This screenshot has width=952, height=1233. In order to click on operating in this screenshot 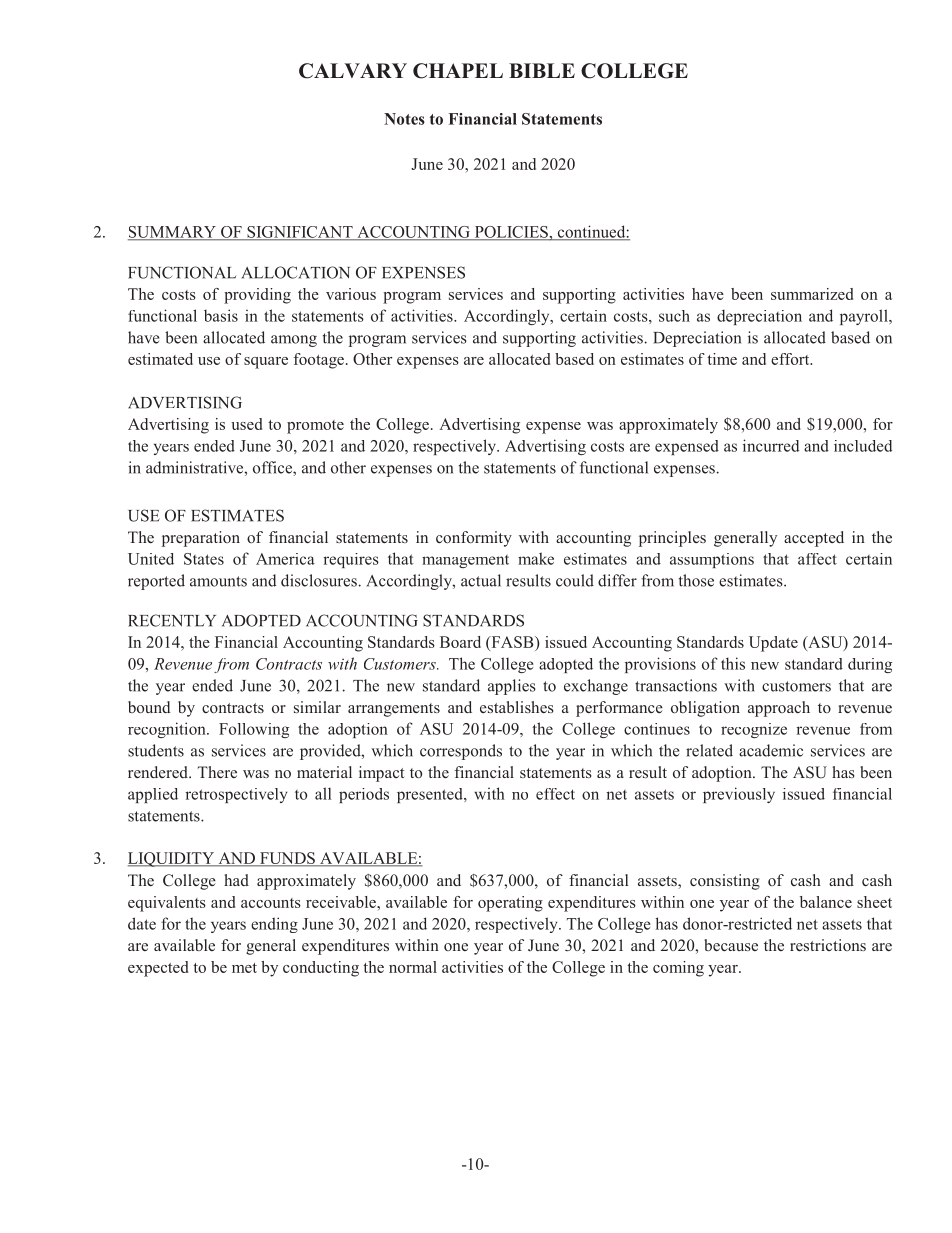, I will do `click(510, 904)`.
